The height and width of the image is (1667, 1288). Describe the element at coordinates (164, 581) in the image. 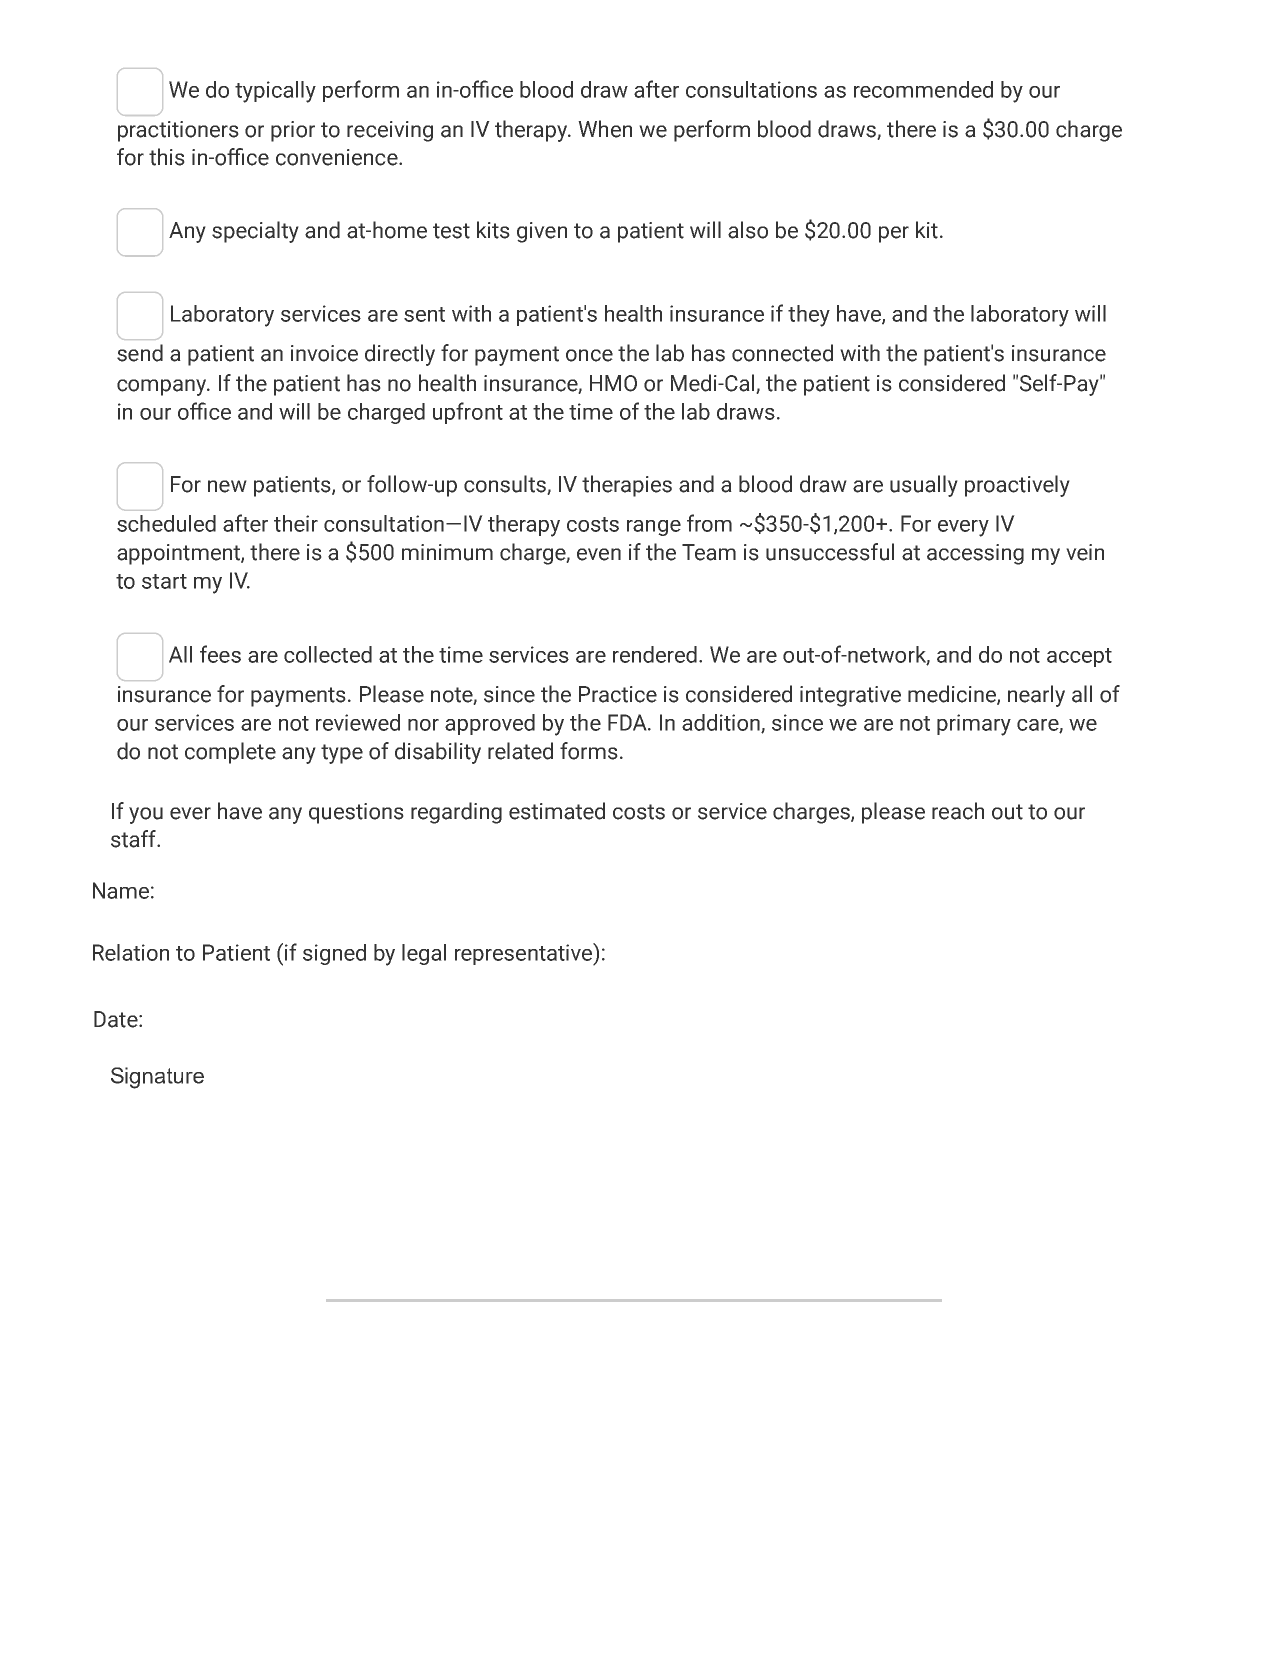

I see `start` at that location.
